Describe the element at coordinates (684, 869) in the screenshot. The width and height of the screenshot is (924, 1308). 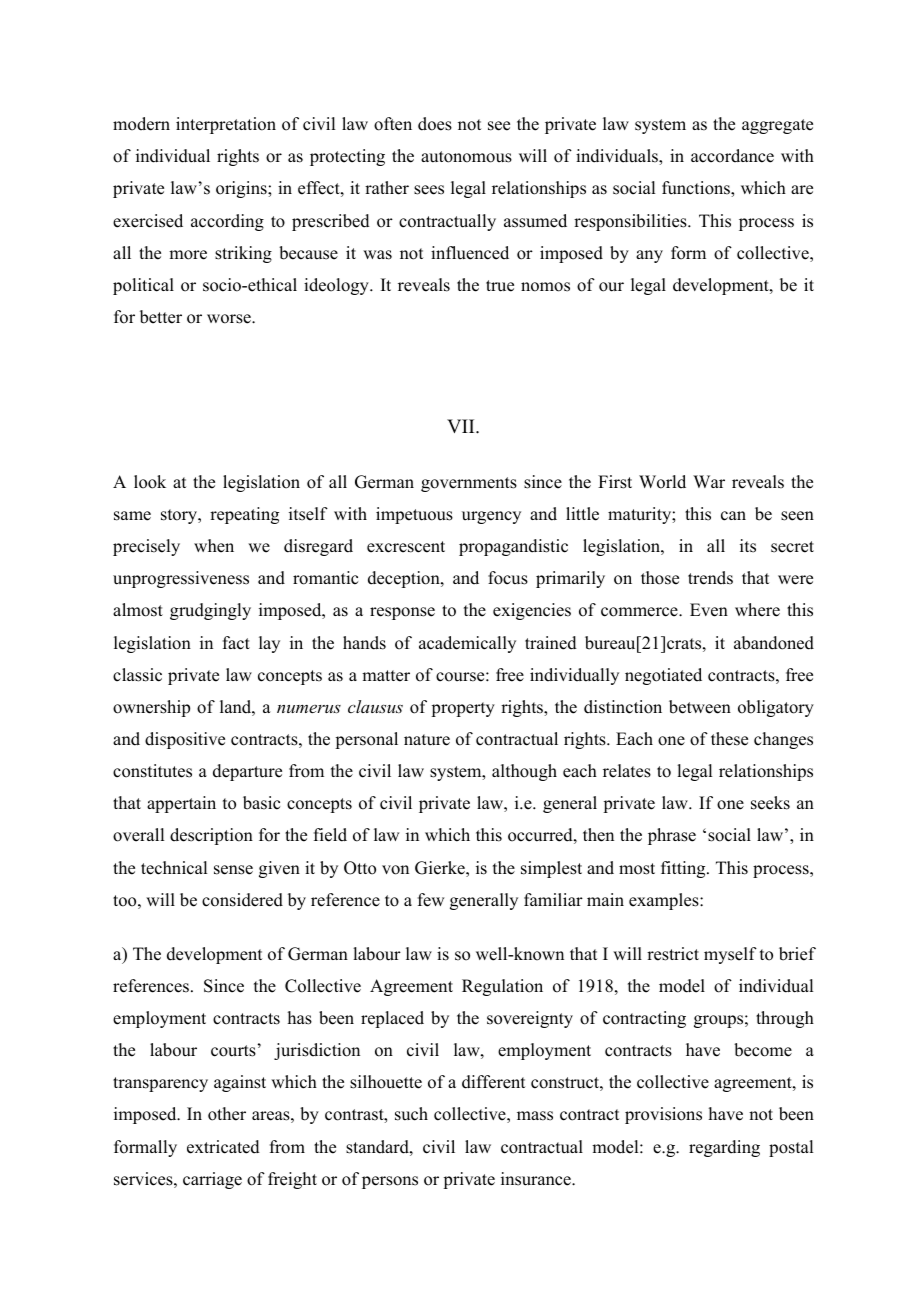
I see `fitting` at that location.
